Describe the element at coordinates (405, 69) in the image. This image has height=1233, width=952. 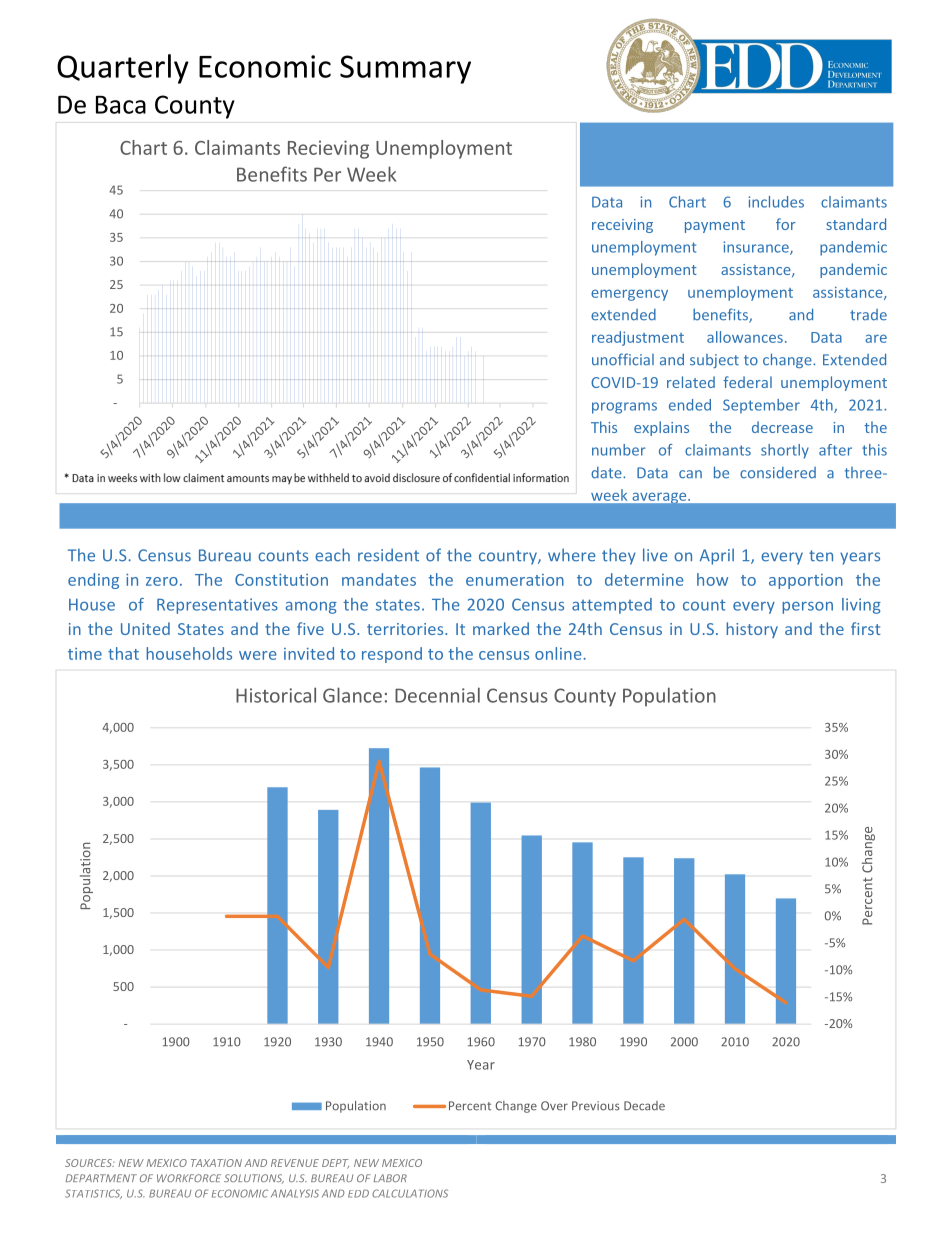
I see `Summary` at that location.
